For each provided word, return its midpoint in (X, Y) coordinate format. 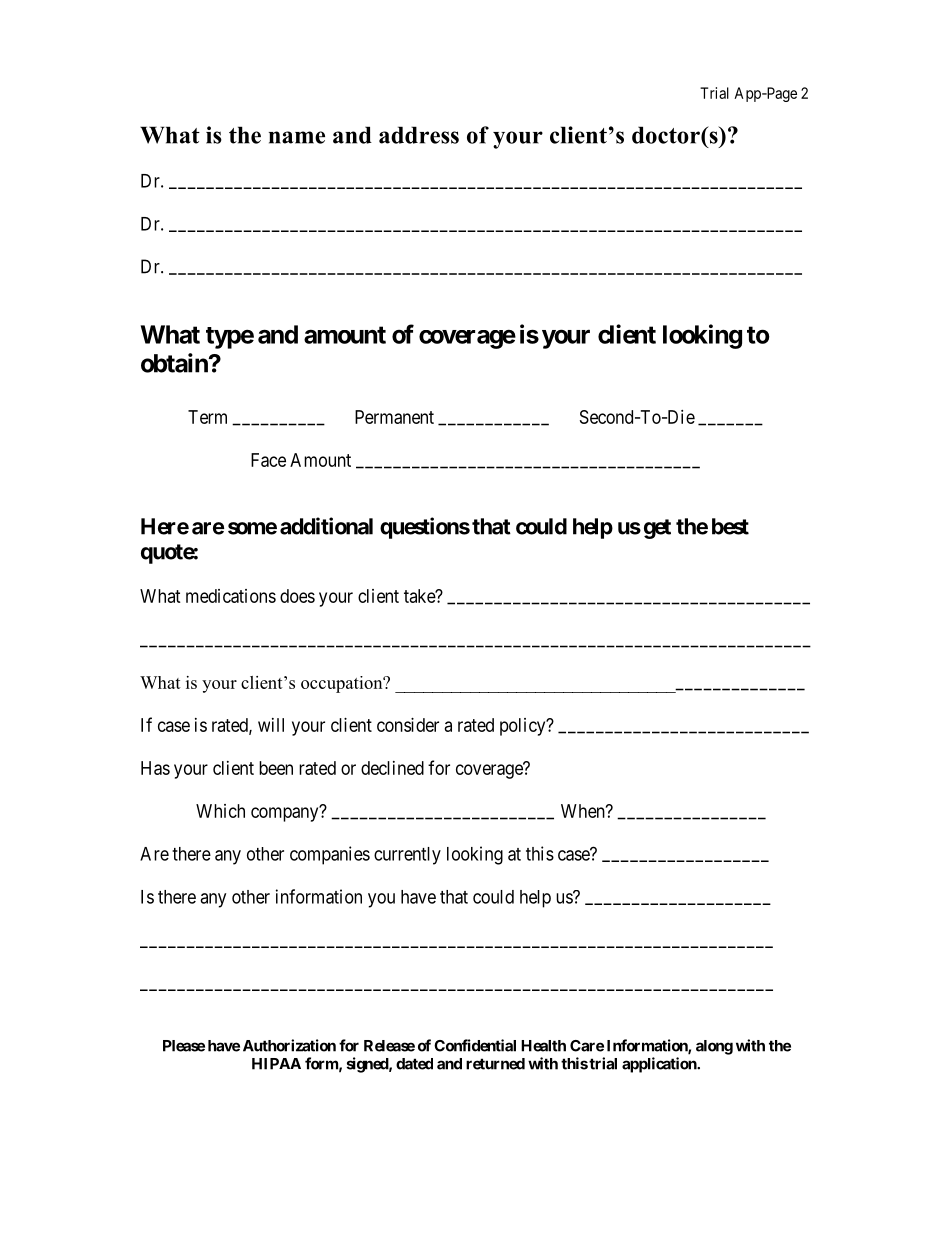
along (714, 1047)
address (419, 135)
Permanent (394, 417)
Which (220, 811)
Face (268, 460)
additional (326, 526)
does (297, 596)
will (271, 725)
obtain (175, 363)
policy (524, 727)
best (730, 526)
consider (408, 725)
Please (184, 1046)
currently (407, 856)
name (297, 137)
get (657, 529)
